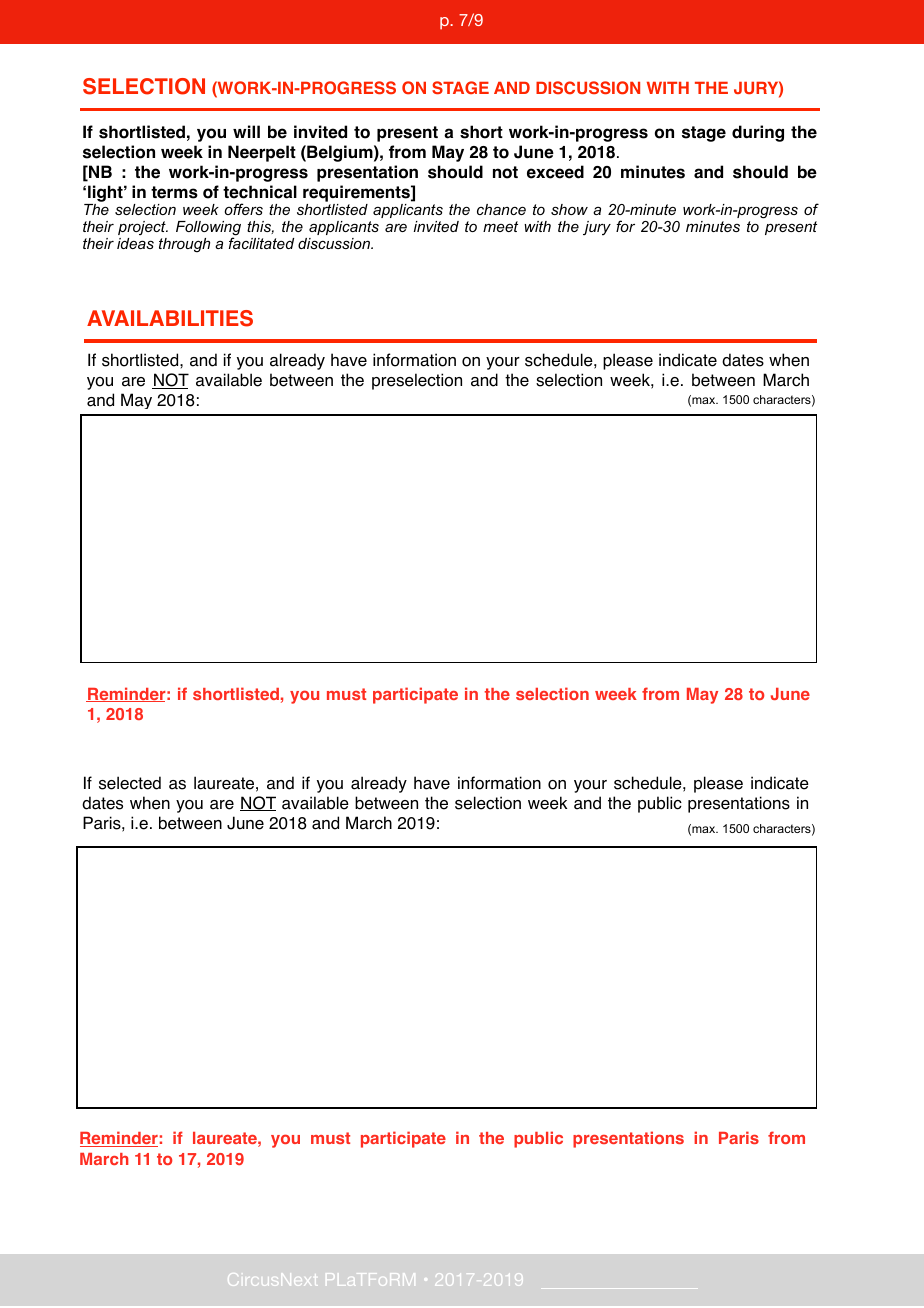 Image resolution: width=924 pixels, height=1308 pixels. I want to click on will, so click(246, 131).
